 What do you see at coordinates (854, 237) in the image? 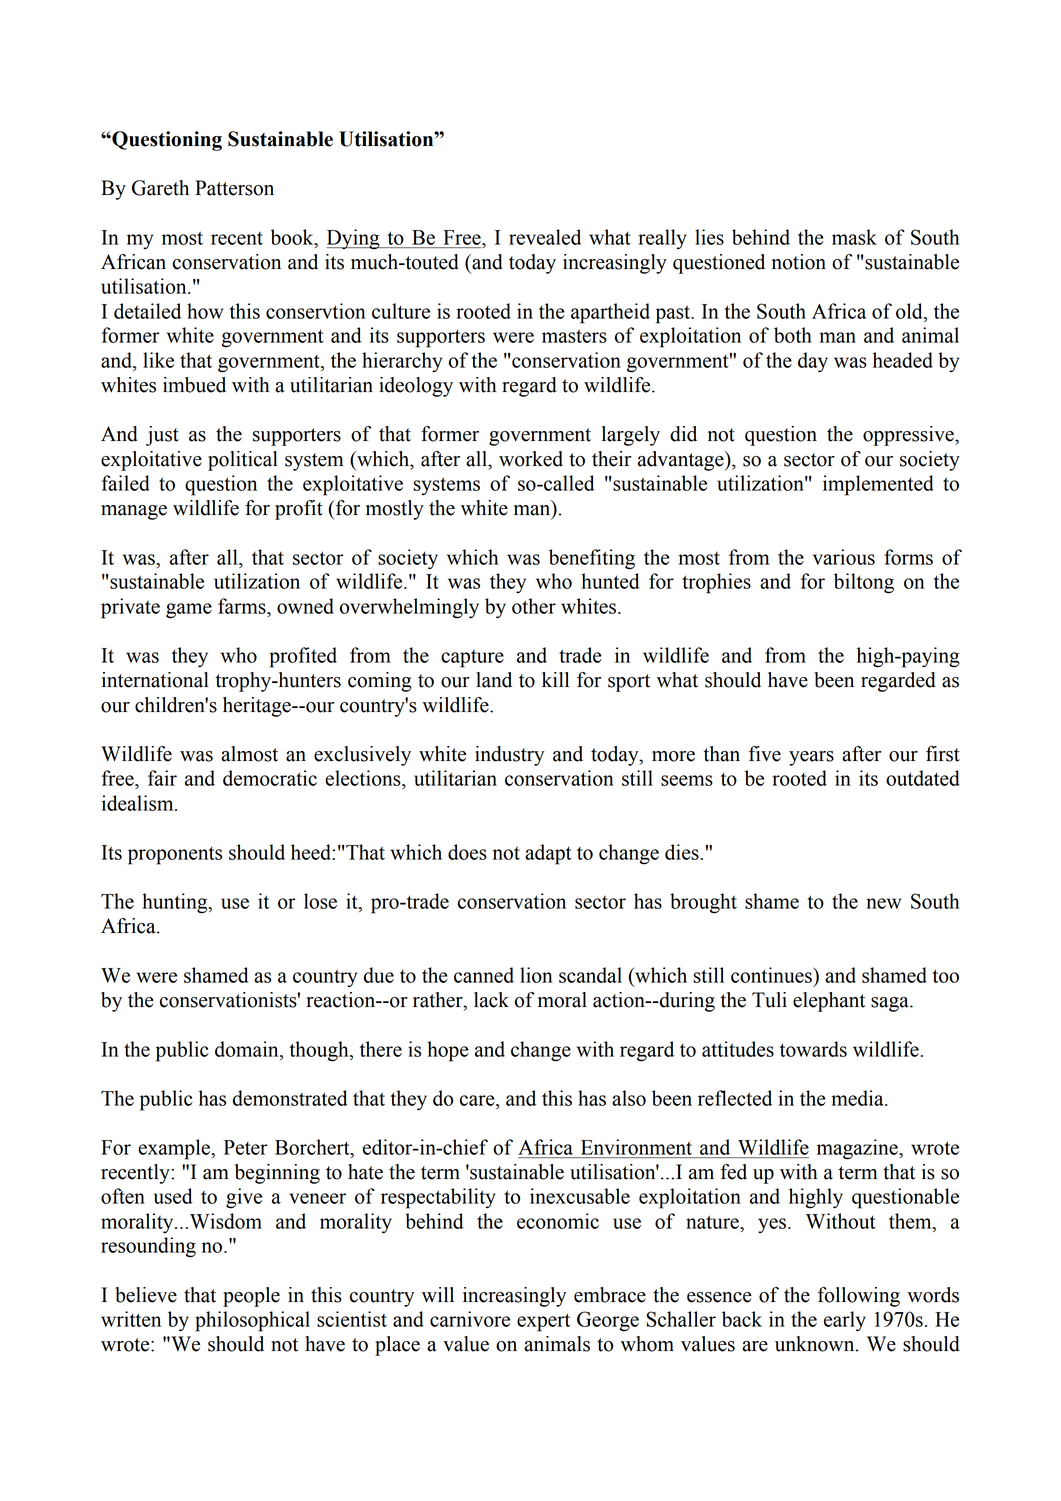
I see `mask` at bounding box center [854, 237].
